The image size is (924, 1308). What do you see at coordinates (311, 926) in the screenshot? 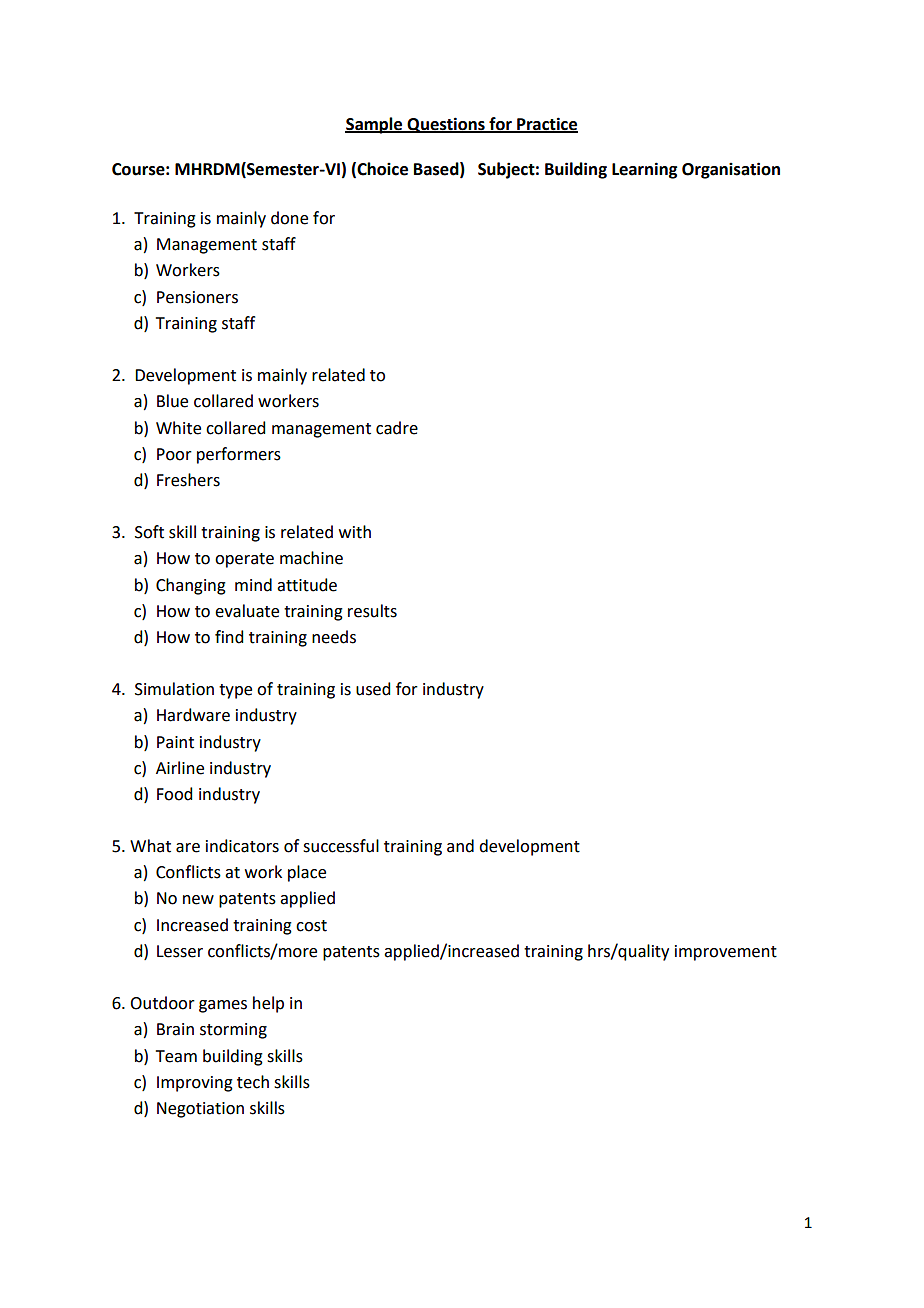
I see `cost` at bounding box center [311, 926].
